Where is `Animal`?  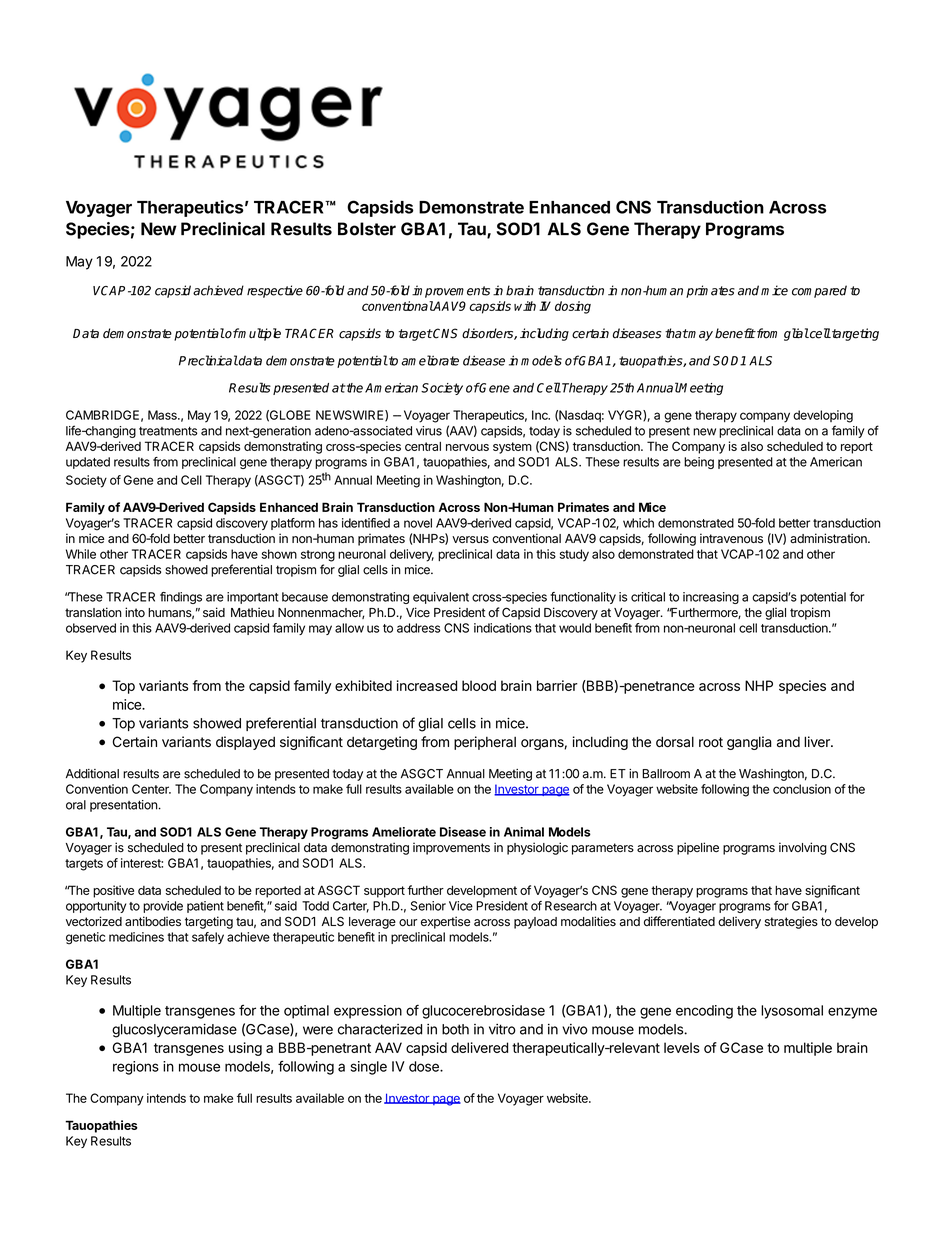 Animal is located at coordinates (524, 832).
